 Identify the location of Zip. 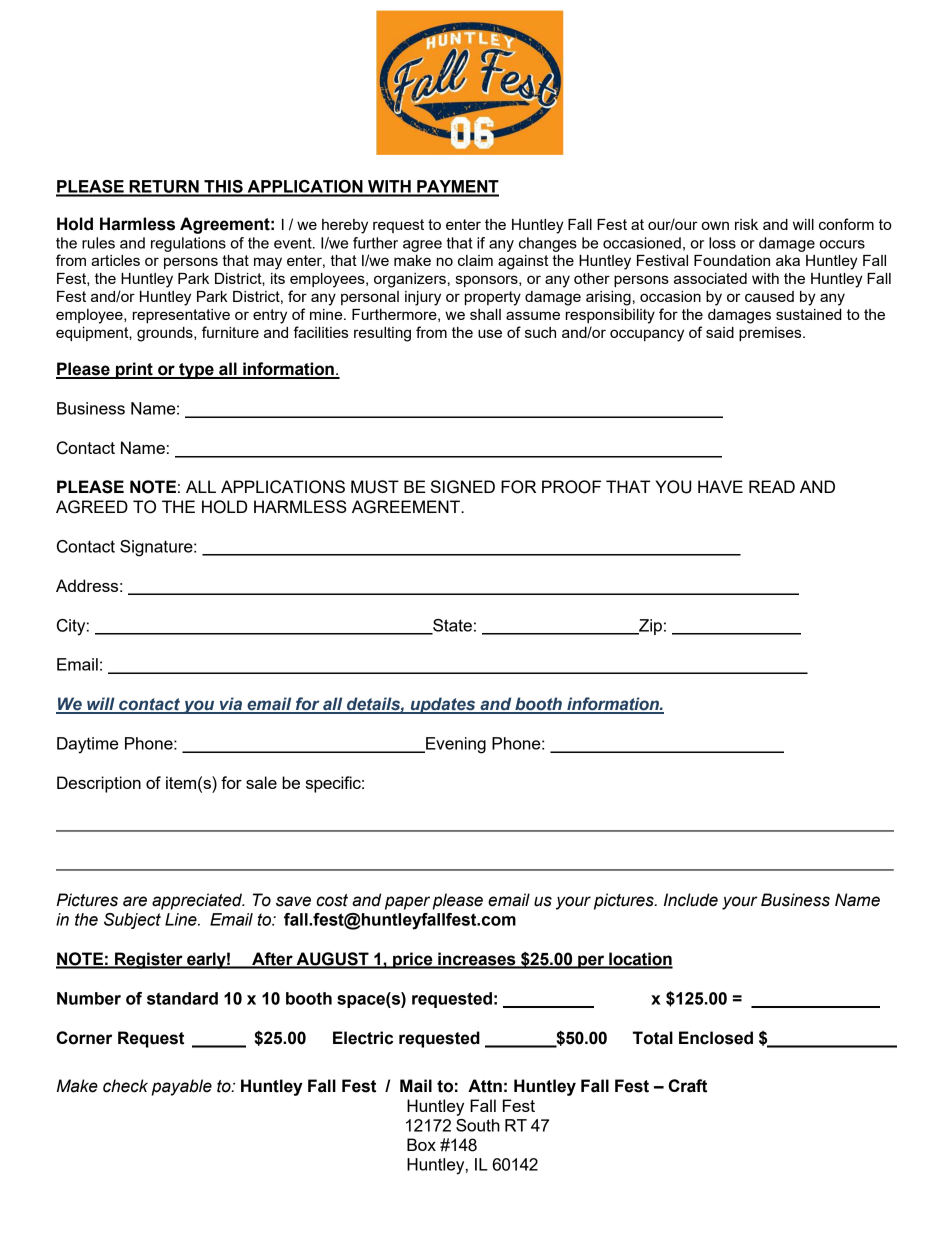
(649, 627).
